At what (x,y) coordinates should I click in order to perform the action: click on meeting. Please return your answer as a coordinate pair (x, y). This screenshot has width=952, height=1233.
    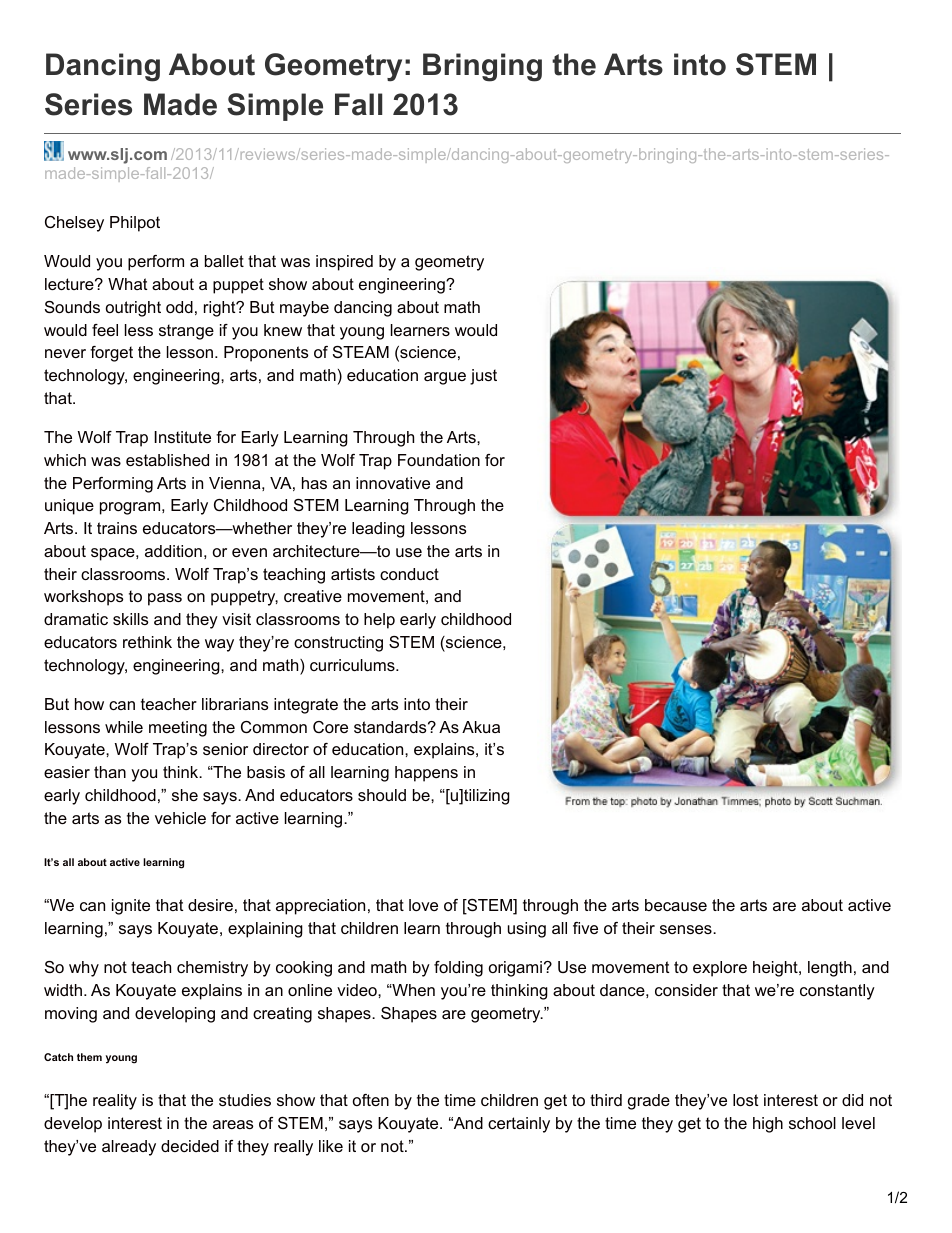
    Looking at the image, I should click on (178, 729).
